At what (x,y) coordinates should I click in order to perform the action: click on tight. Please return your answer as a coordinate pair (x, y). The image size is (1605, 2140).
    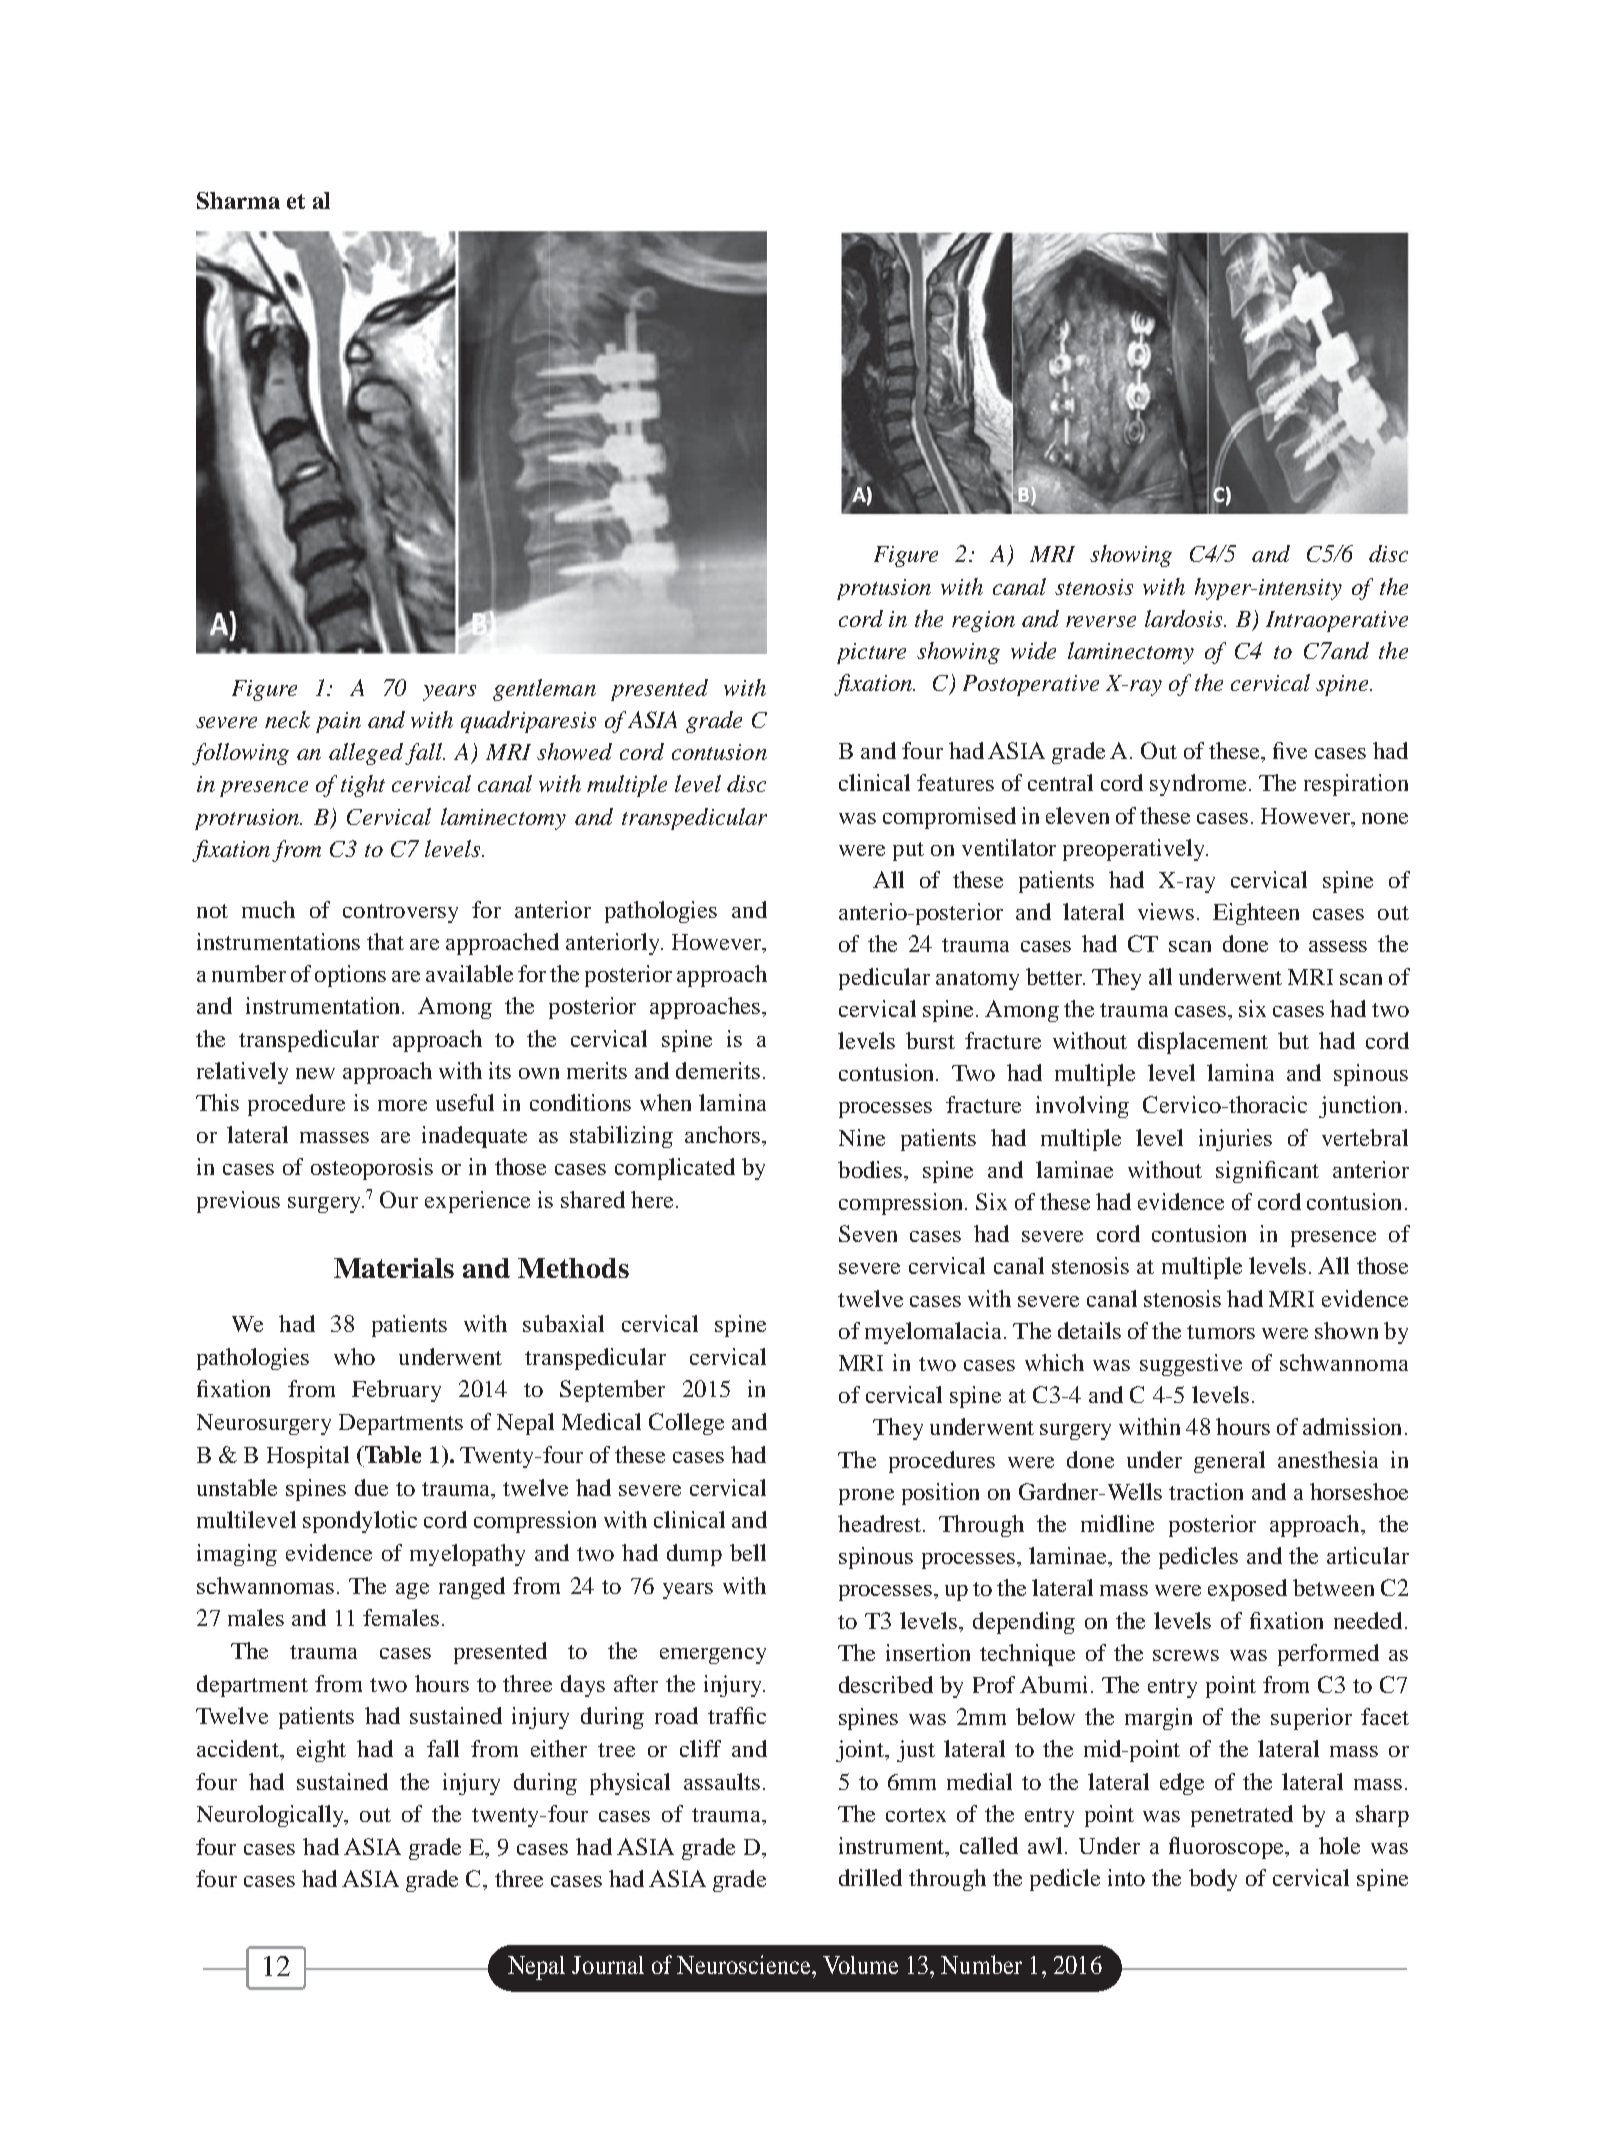
    Looking at the image, I should click on (363, 786).
